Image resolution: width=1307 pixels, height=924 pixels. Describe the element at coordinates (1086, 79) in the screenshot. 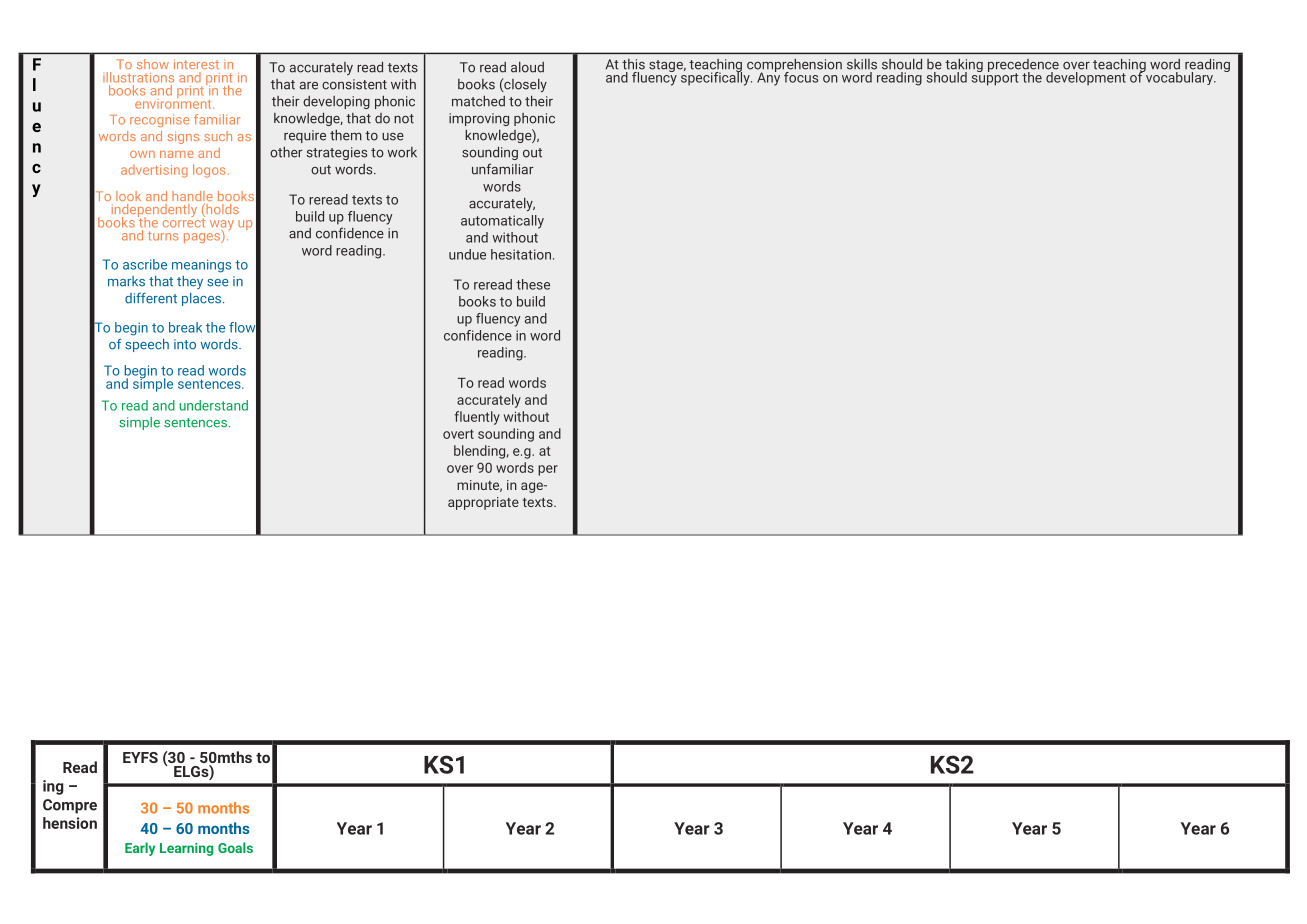

I see `development` at that location.
